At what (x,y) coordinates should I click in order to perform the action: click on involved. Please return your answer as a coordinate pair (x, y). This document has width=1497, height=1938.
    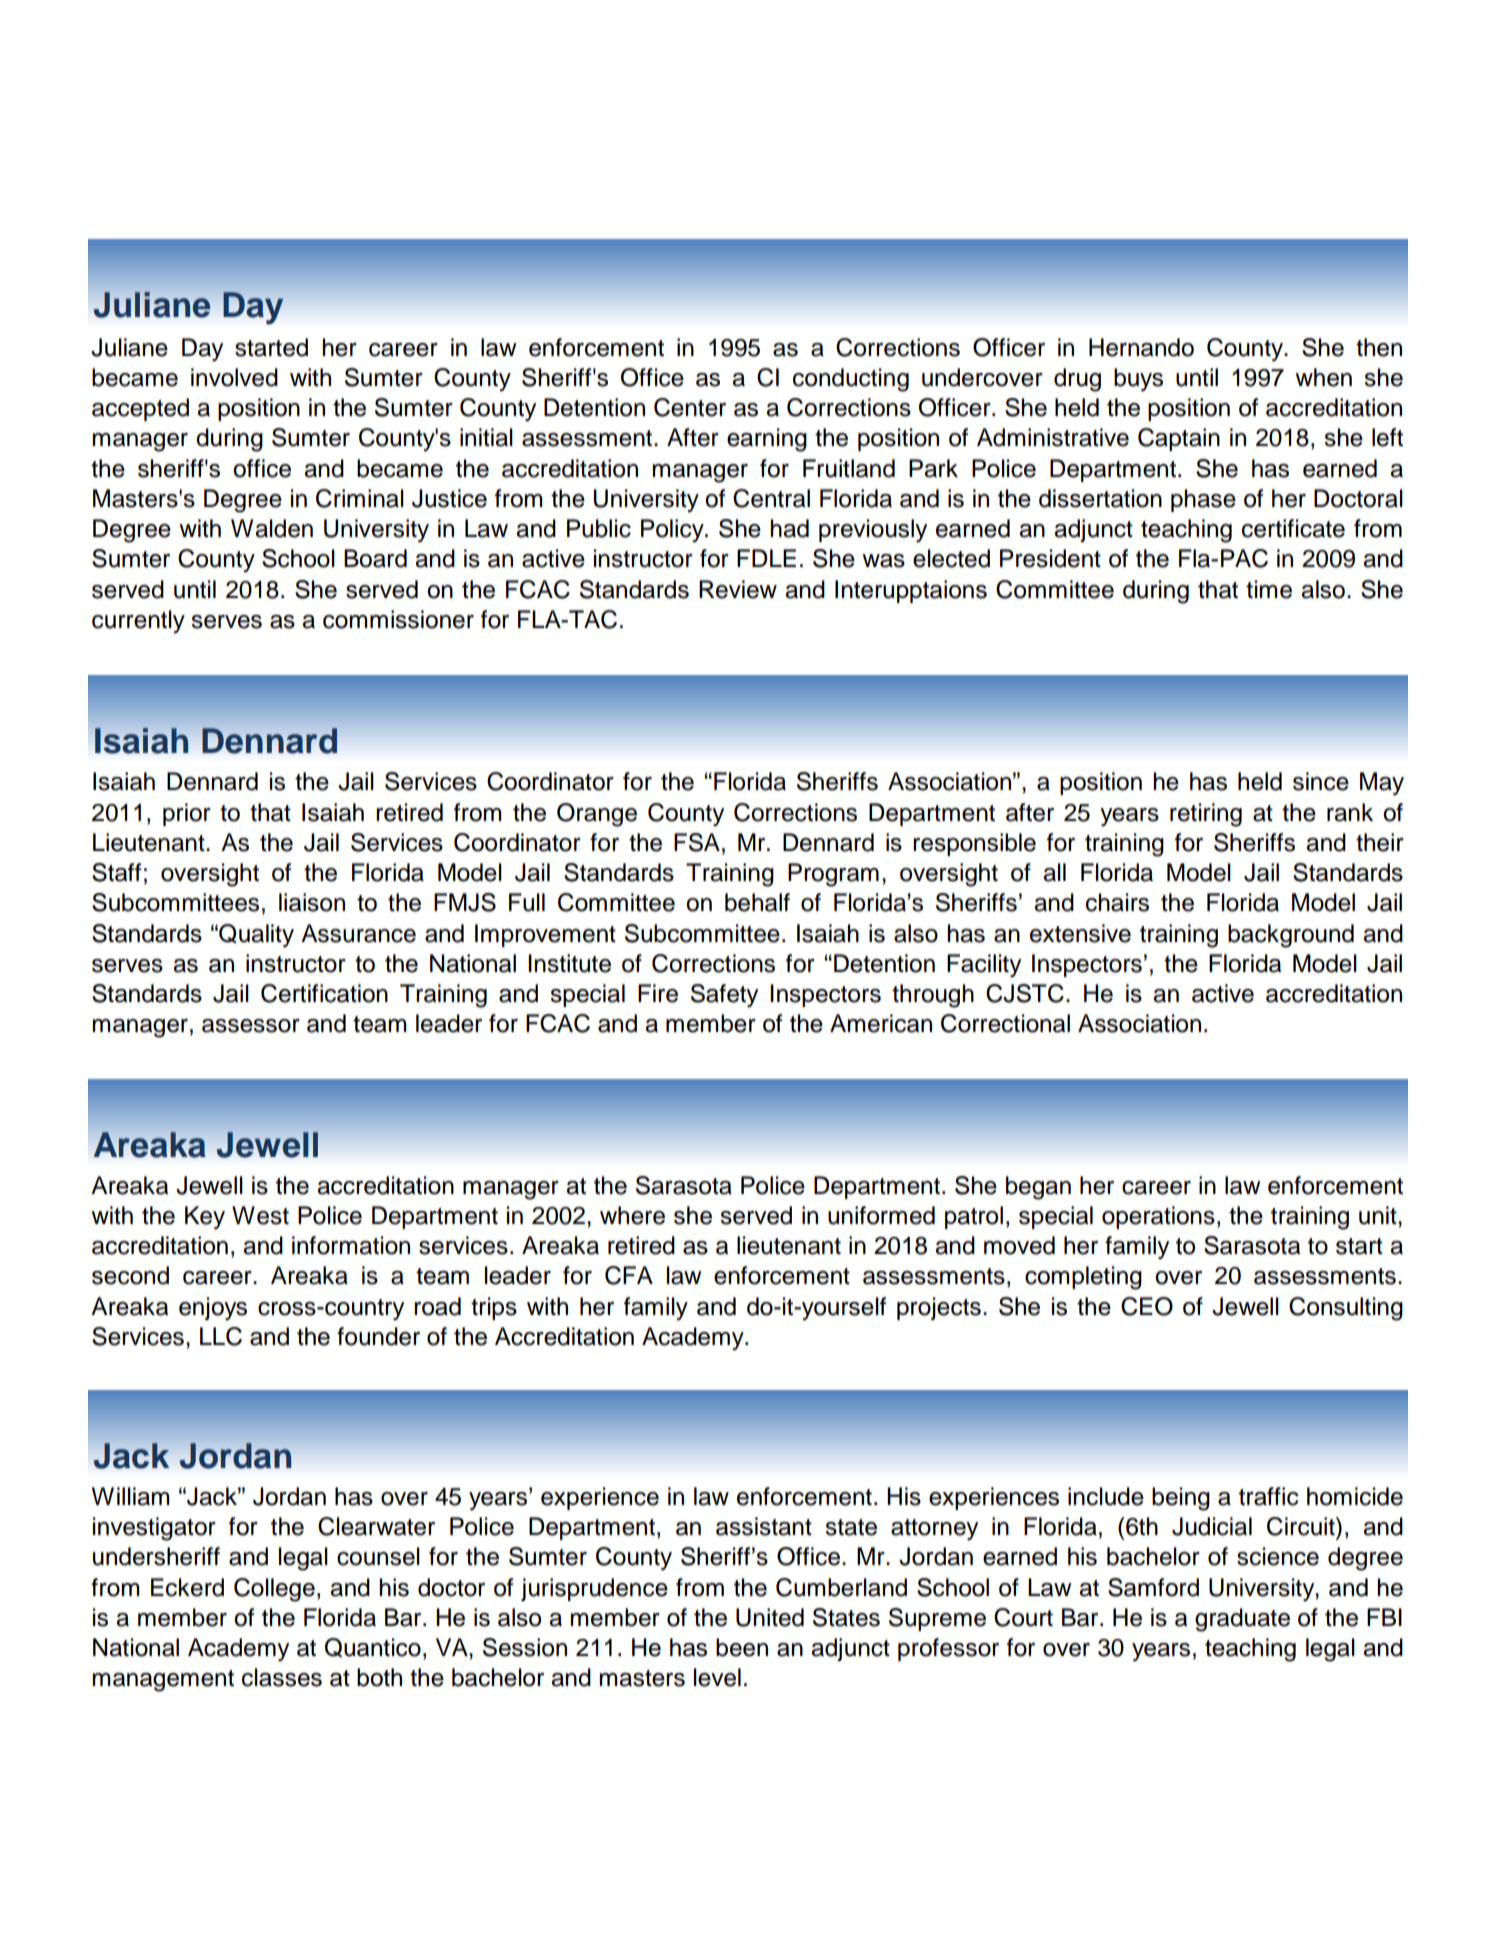
    Looking at the image, I should click on (234, 377).
